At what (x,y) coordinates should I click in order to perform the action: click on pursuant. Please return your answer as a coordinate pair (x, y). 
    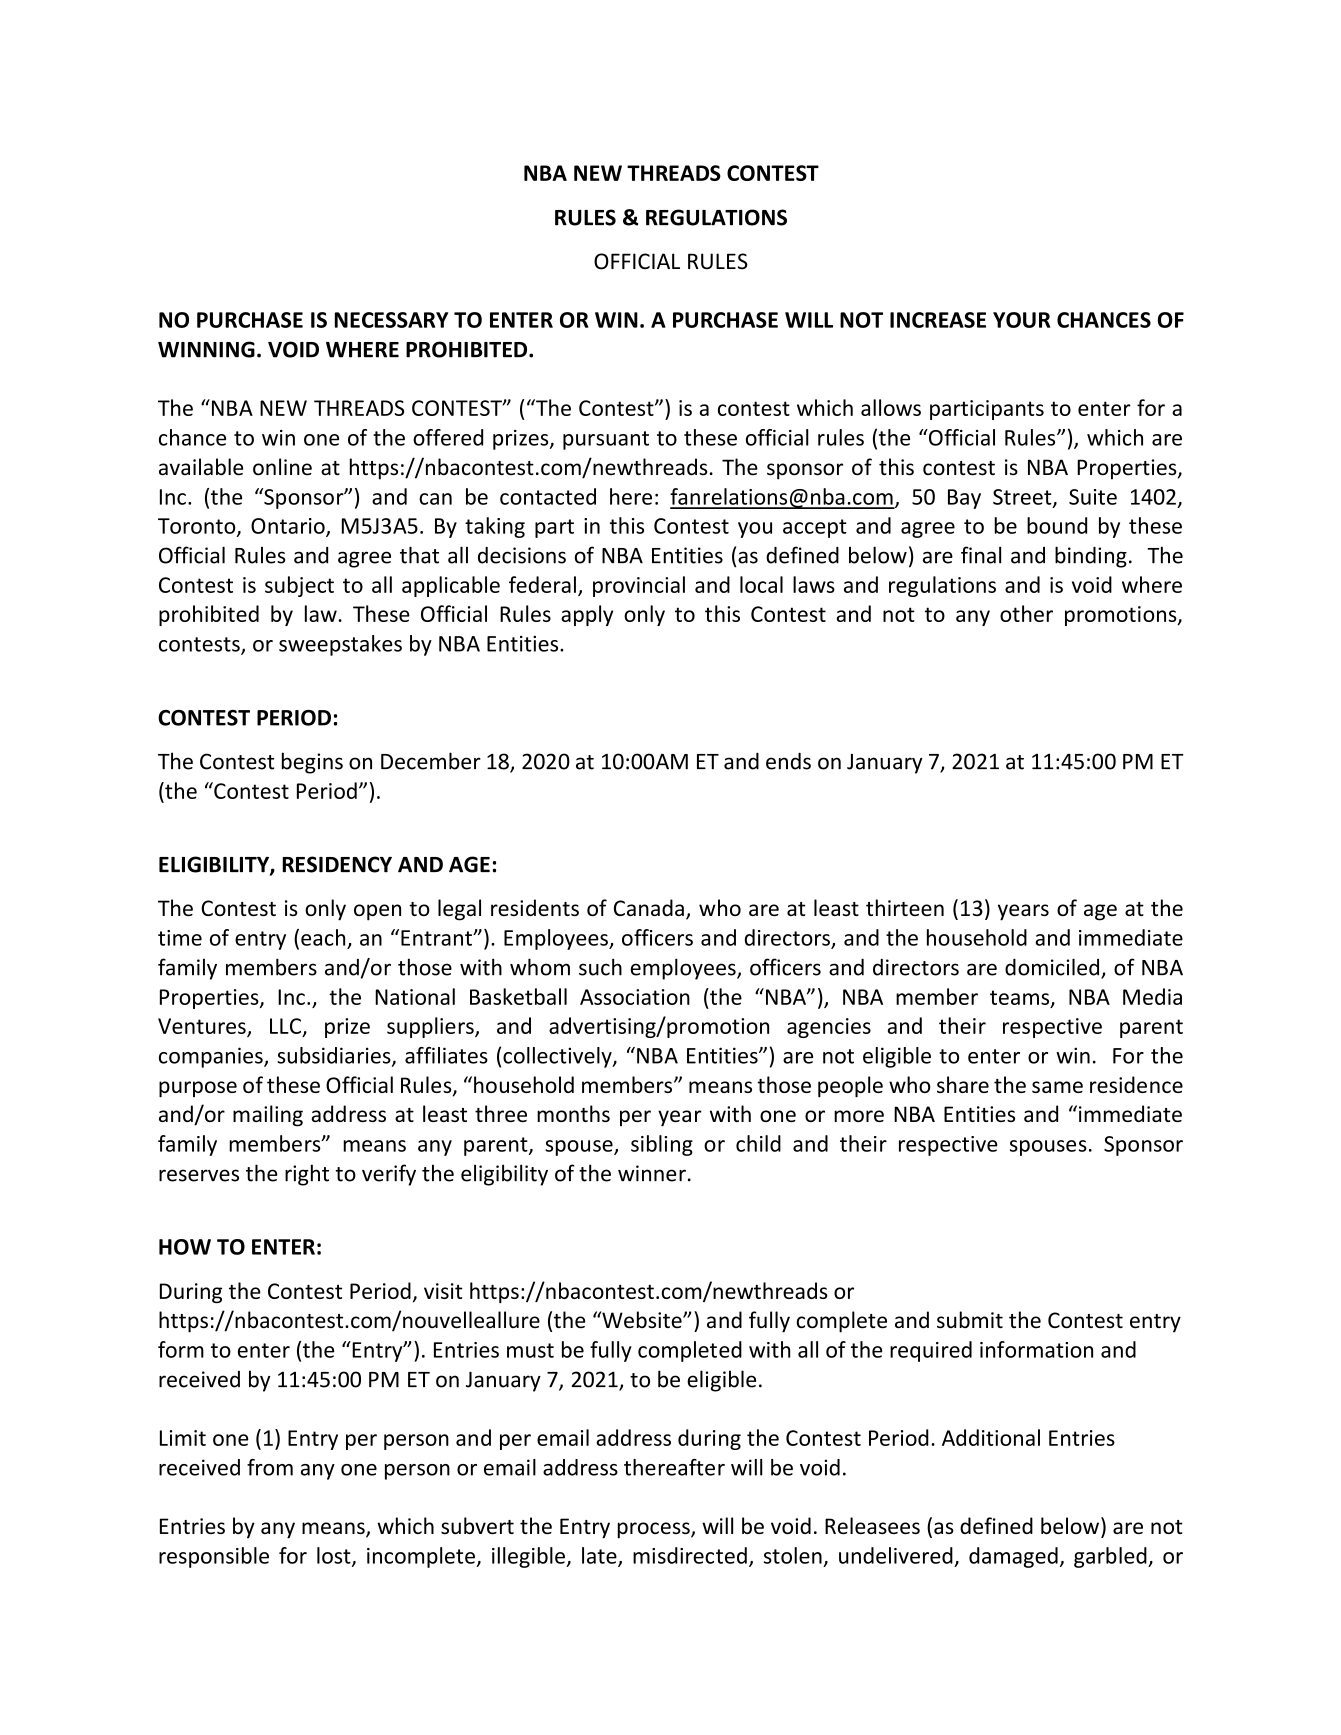
    Looking at the image, I should click on (606, 440).
